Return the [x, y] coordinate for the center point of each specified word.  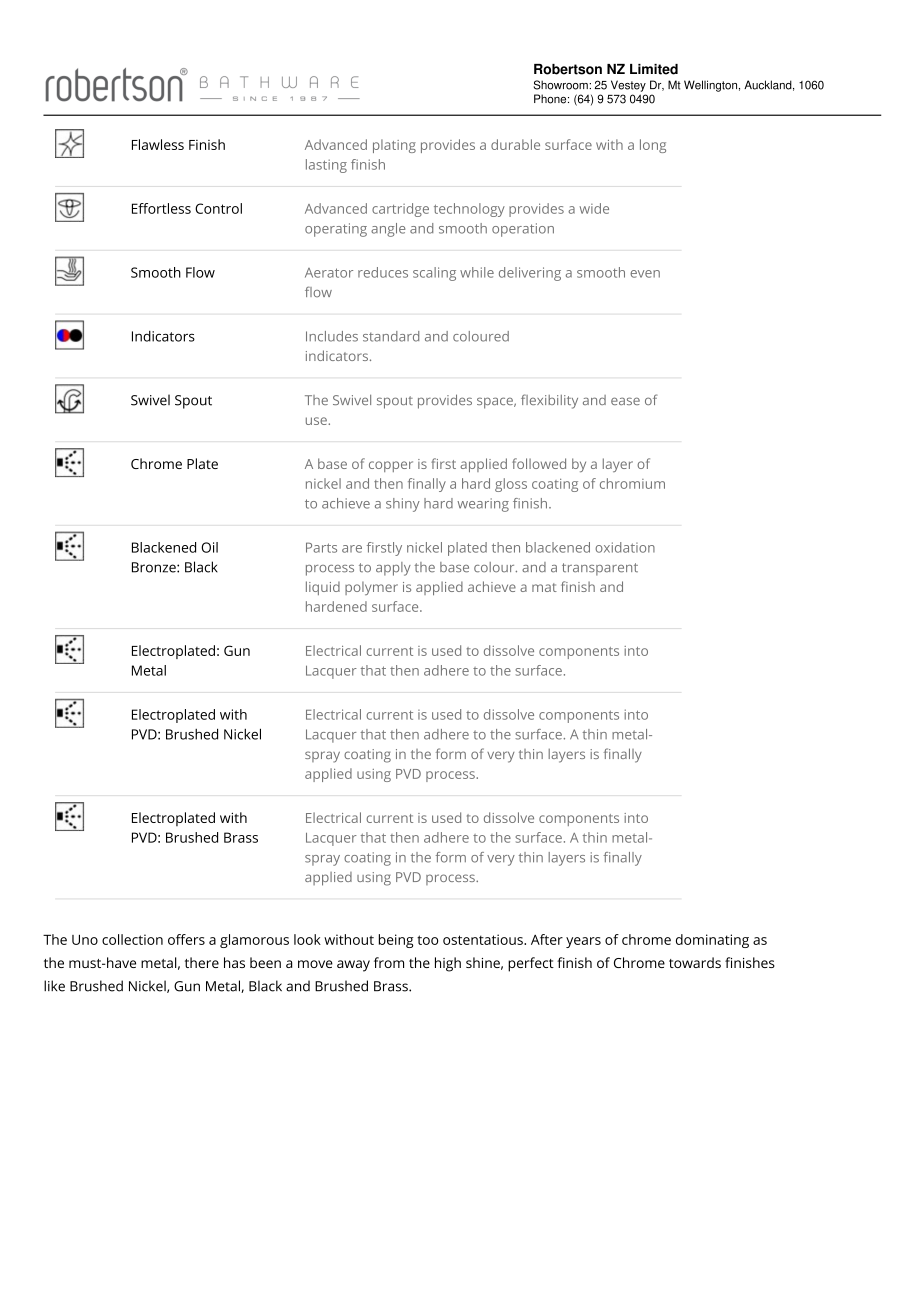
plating [394, 146]
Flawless [158, 144]
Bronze [155, 567]
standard [391, 336]
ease [625, 401]
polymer [371, 588]
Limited [654, 69]
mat [544, 587]
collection [132, 939]
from [389, 962]
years [583, 942]
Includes [332, 336]
